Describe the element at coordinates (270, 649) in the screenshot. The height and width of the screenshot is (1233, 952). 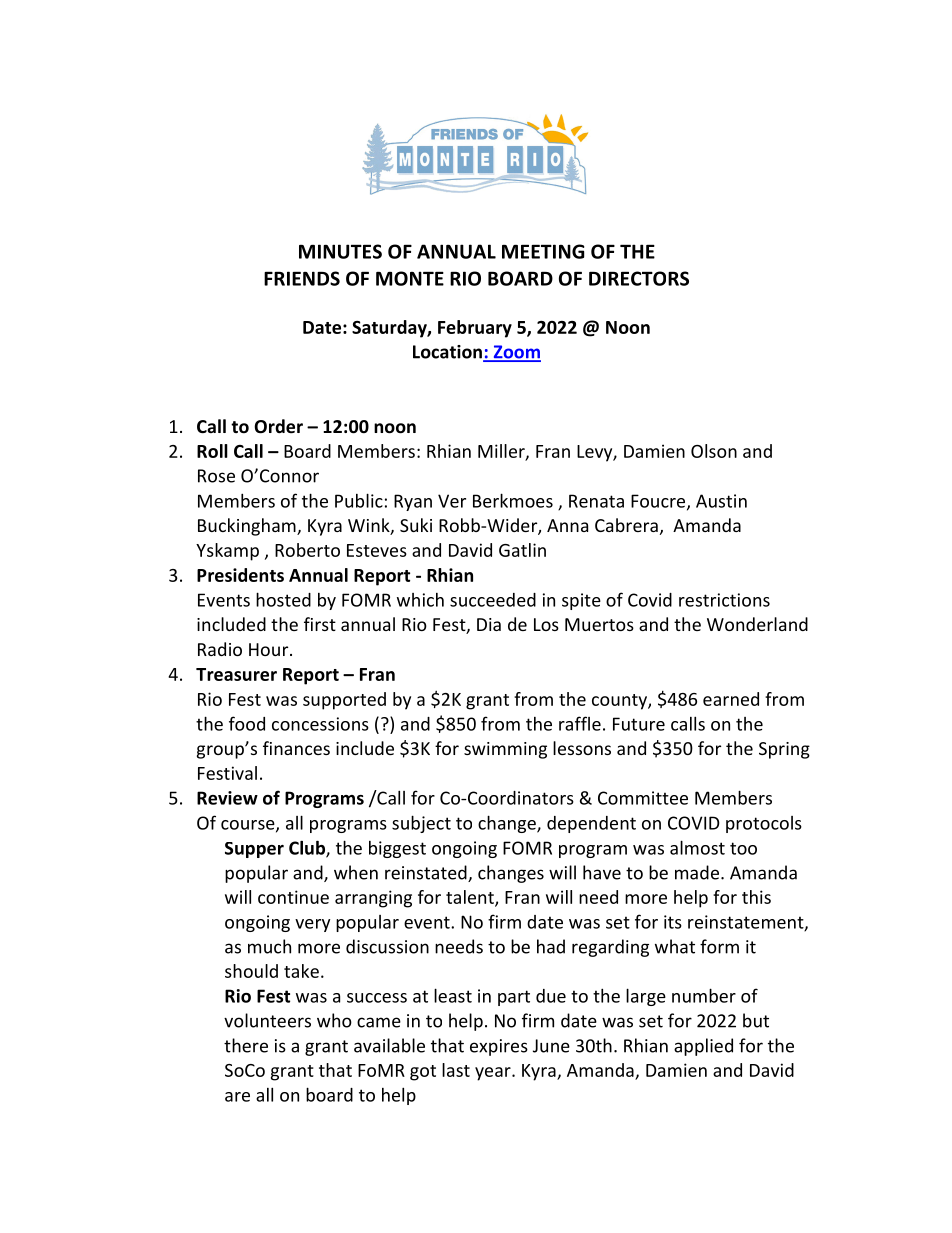
I see `Hour` at that location.
